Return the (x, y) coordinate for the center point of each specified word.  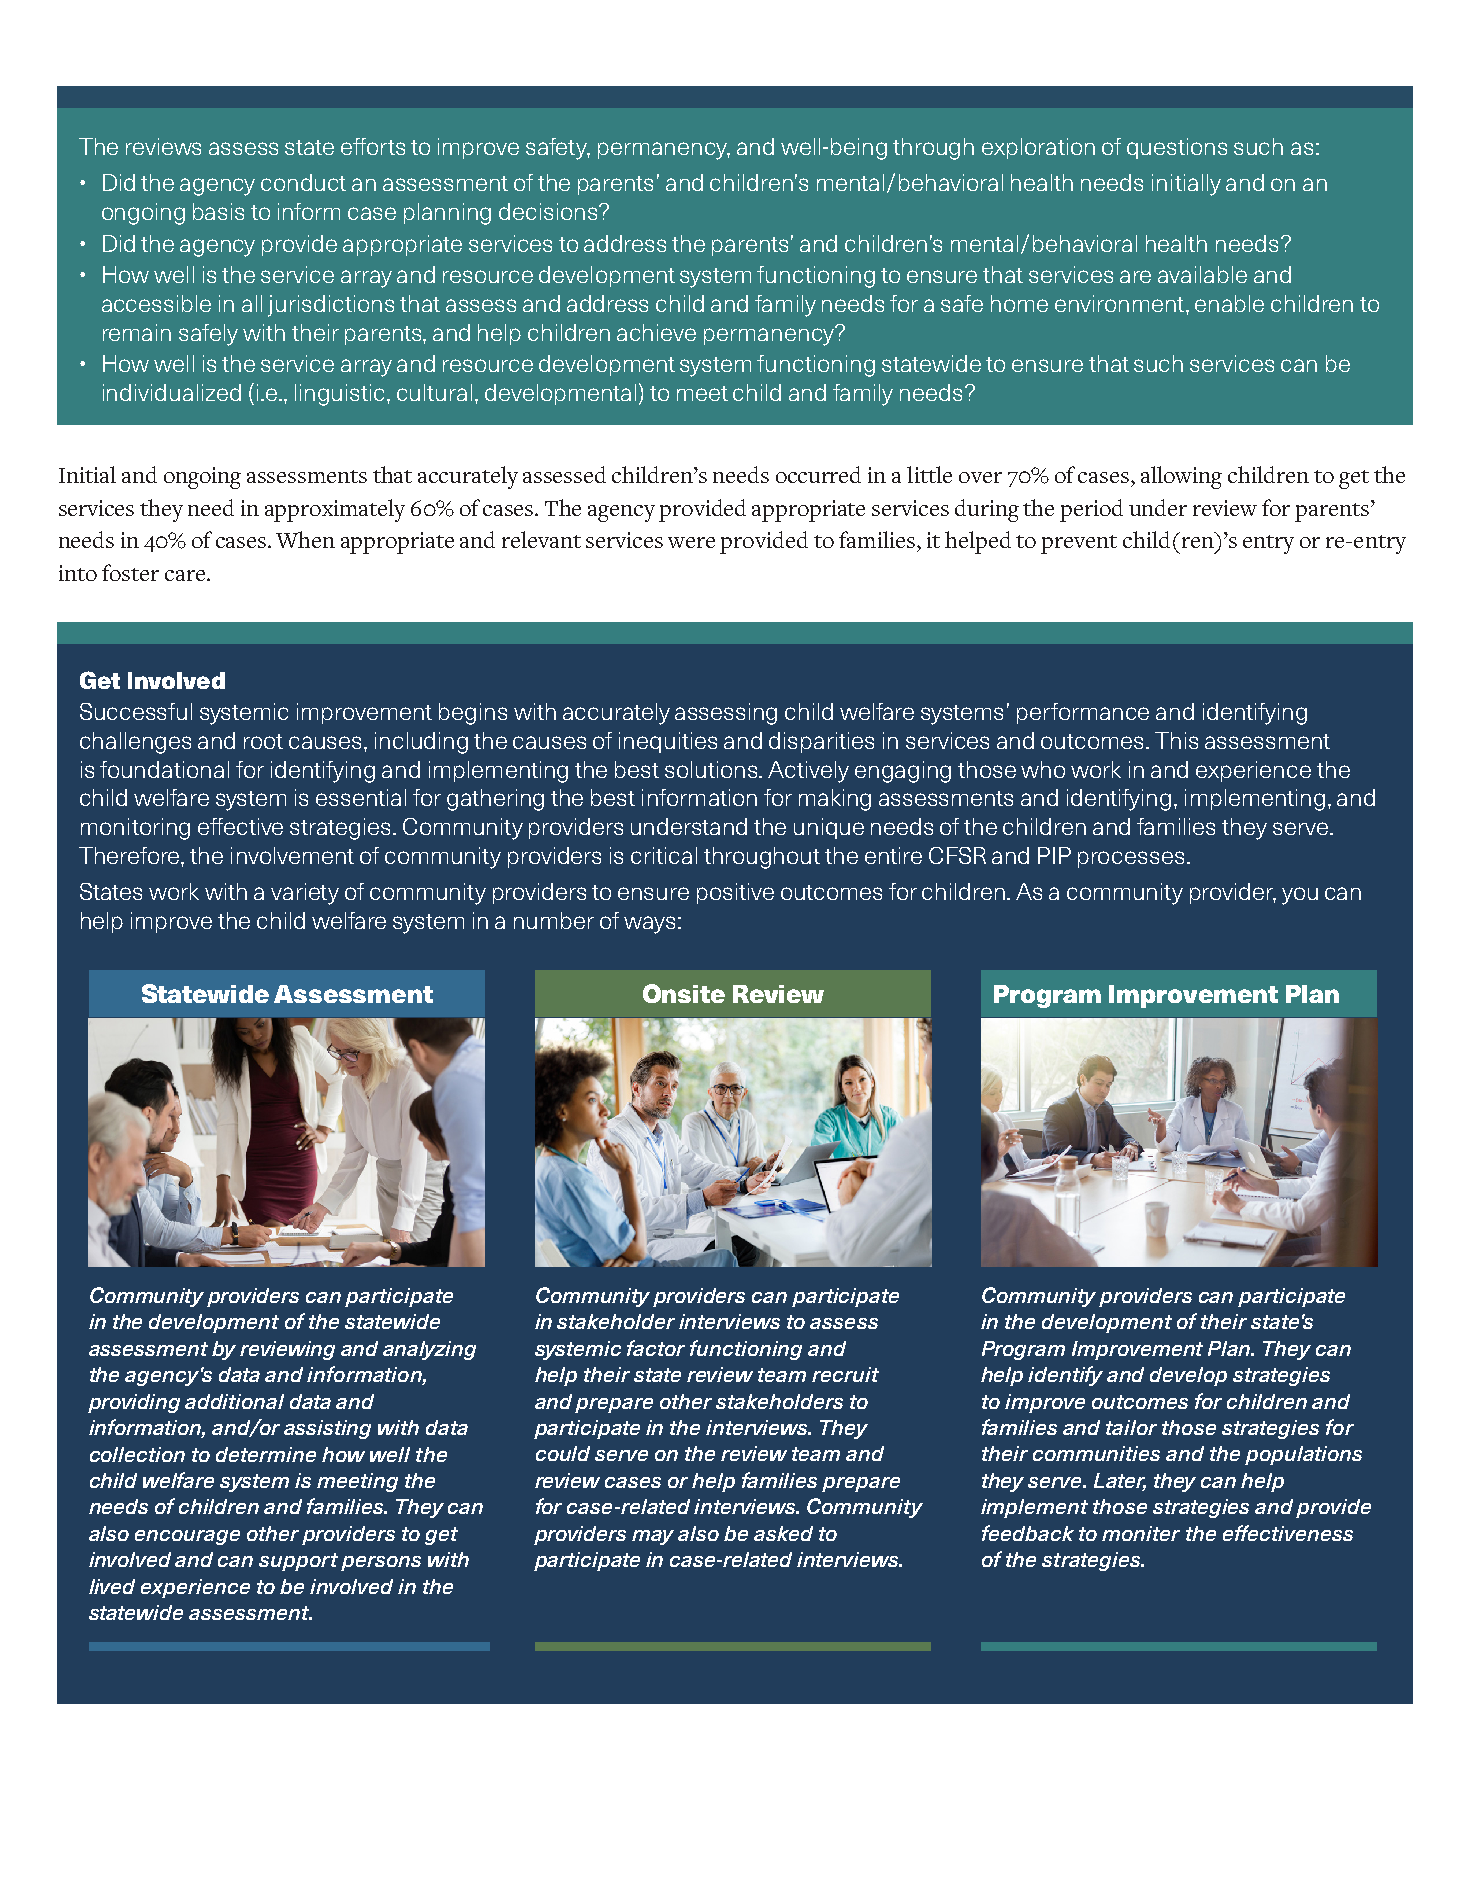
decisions (549, 211)
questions (1177, 148)
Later (1120, 1482)
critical (664, 855)
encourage (187, 1537)
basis (218, 211)
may (653, 1537)
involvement (292, 855)
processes (1131, 859)
